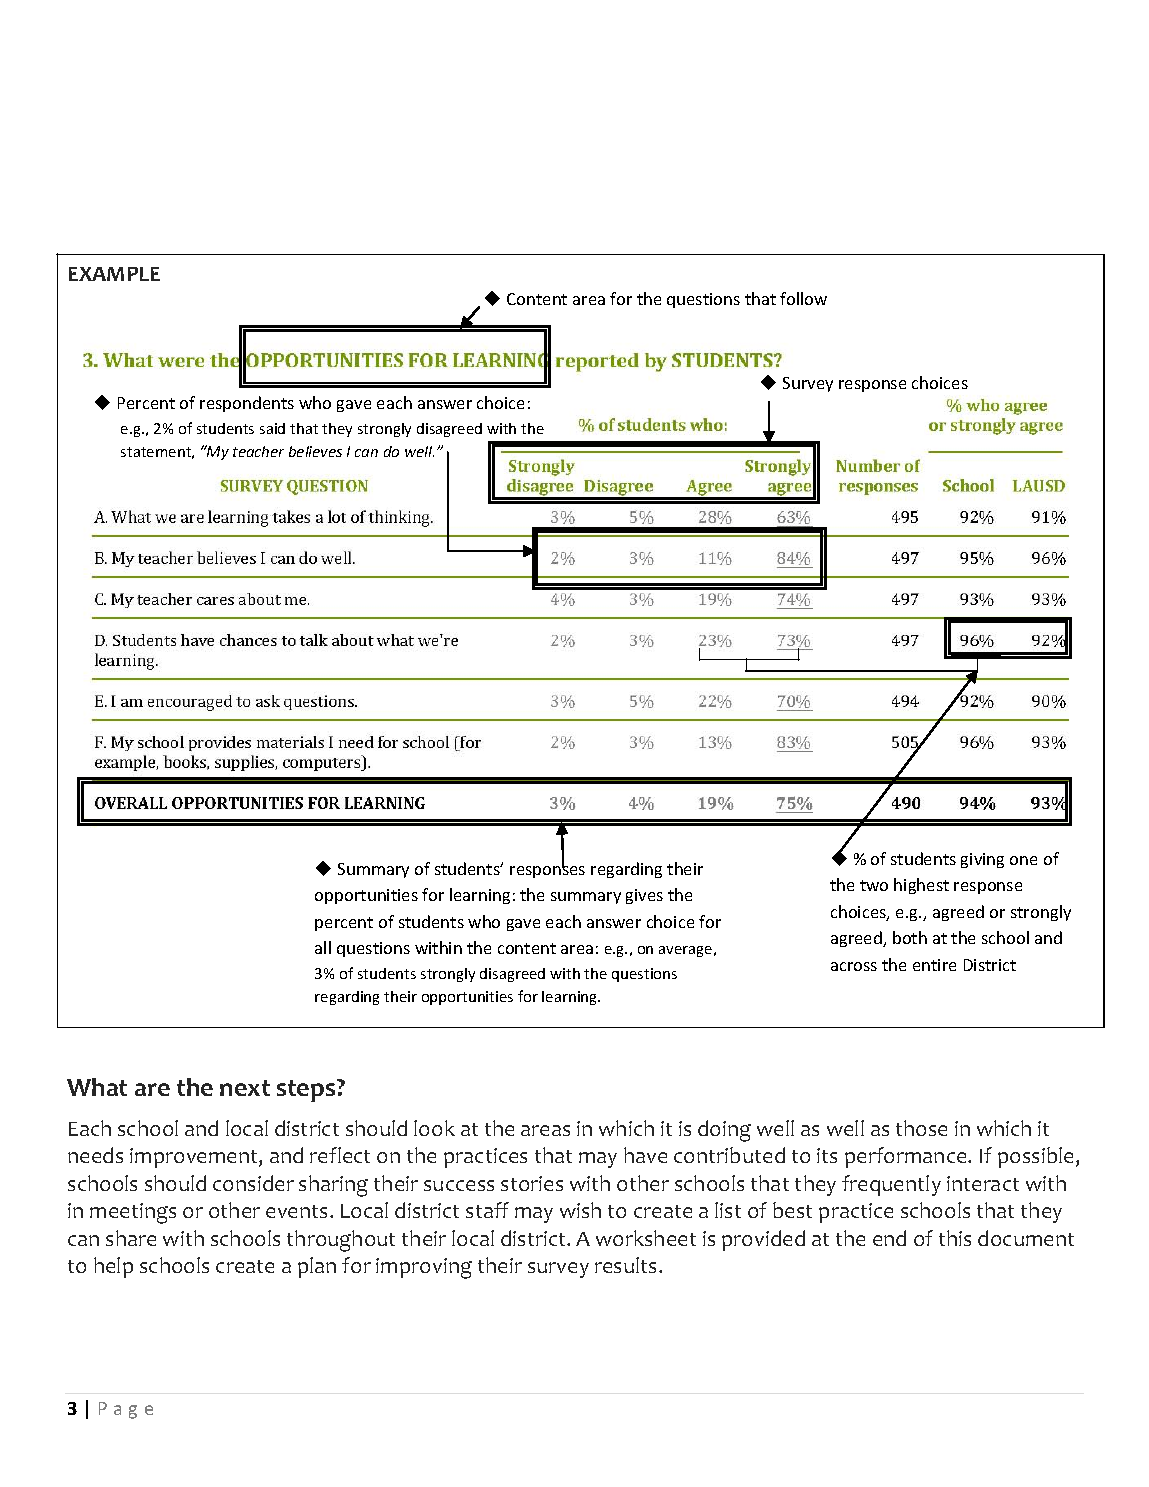  What do you see at coordinates (272, 428) in the document?
I see `said` at bounding box center [272, 428].
